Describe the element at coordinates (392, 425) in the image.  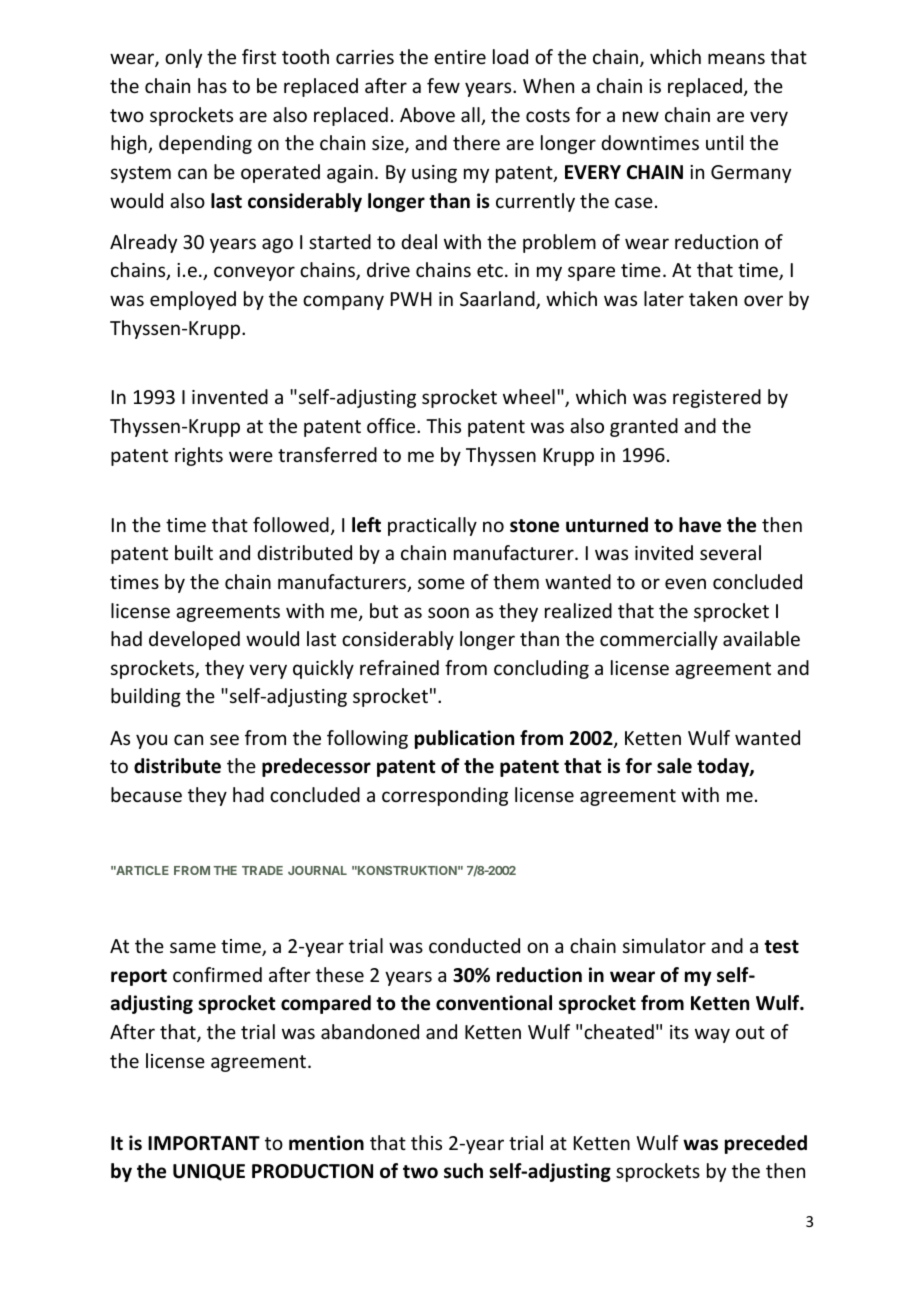
I see `office` at that location.
